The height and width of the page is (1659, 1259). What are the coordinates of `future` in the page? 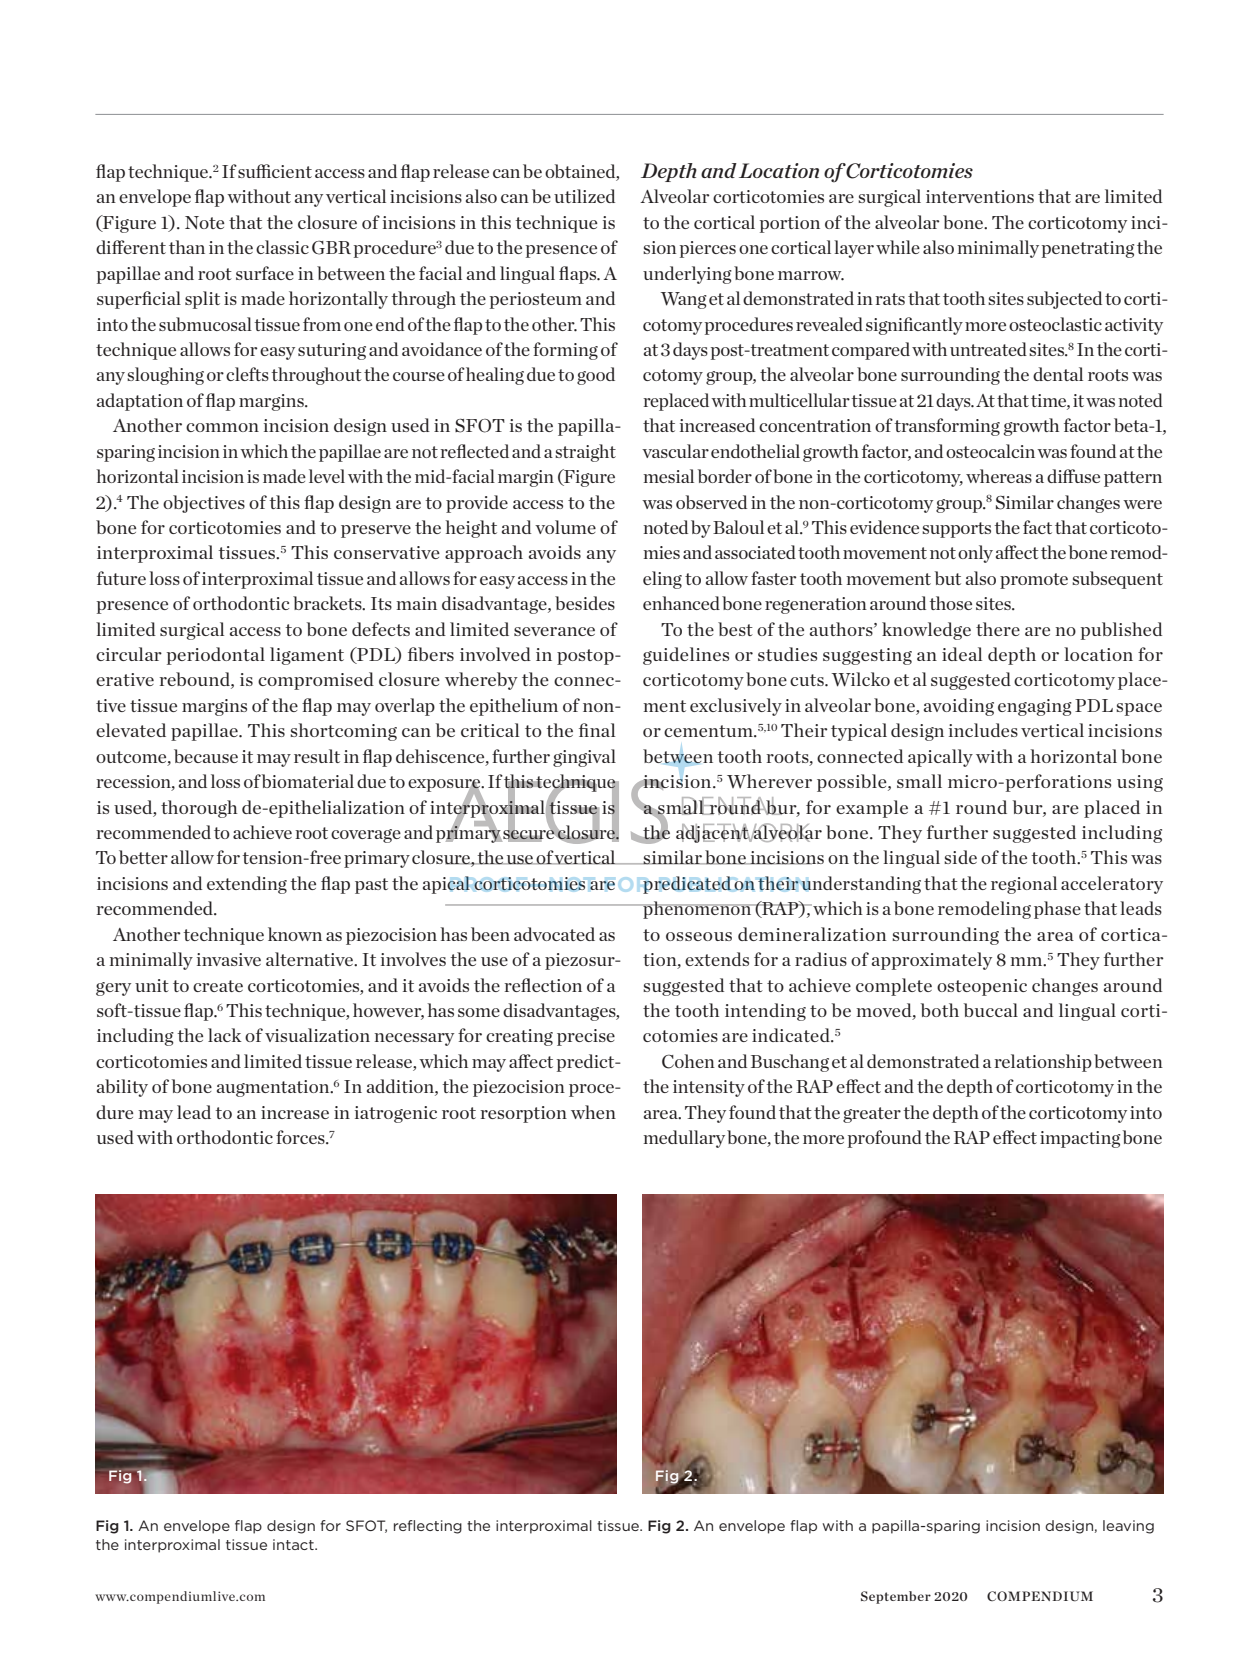 It's located at (121, 578).
